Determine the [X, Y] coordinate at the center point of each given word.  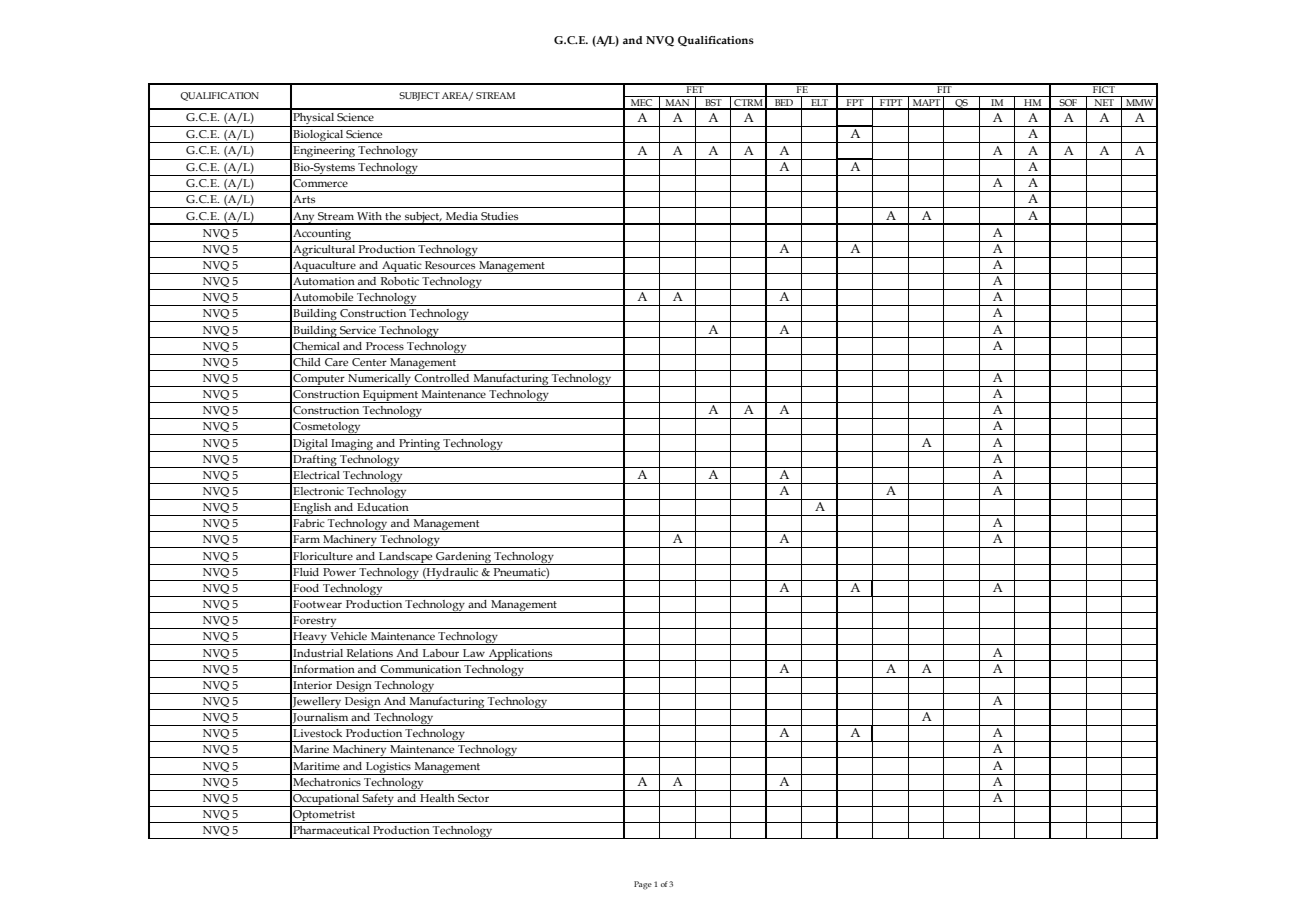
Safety [378, 800]
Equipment [390, 396]
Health [437, 798]
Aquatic [402, 267]
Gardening [463, 558]
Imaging [352, 445]
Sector [473, 798]
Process [385, 346]
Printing [419, 445]
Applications [520, 655]
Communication [420, 669]
